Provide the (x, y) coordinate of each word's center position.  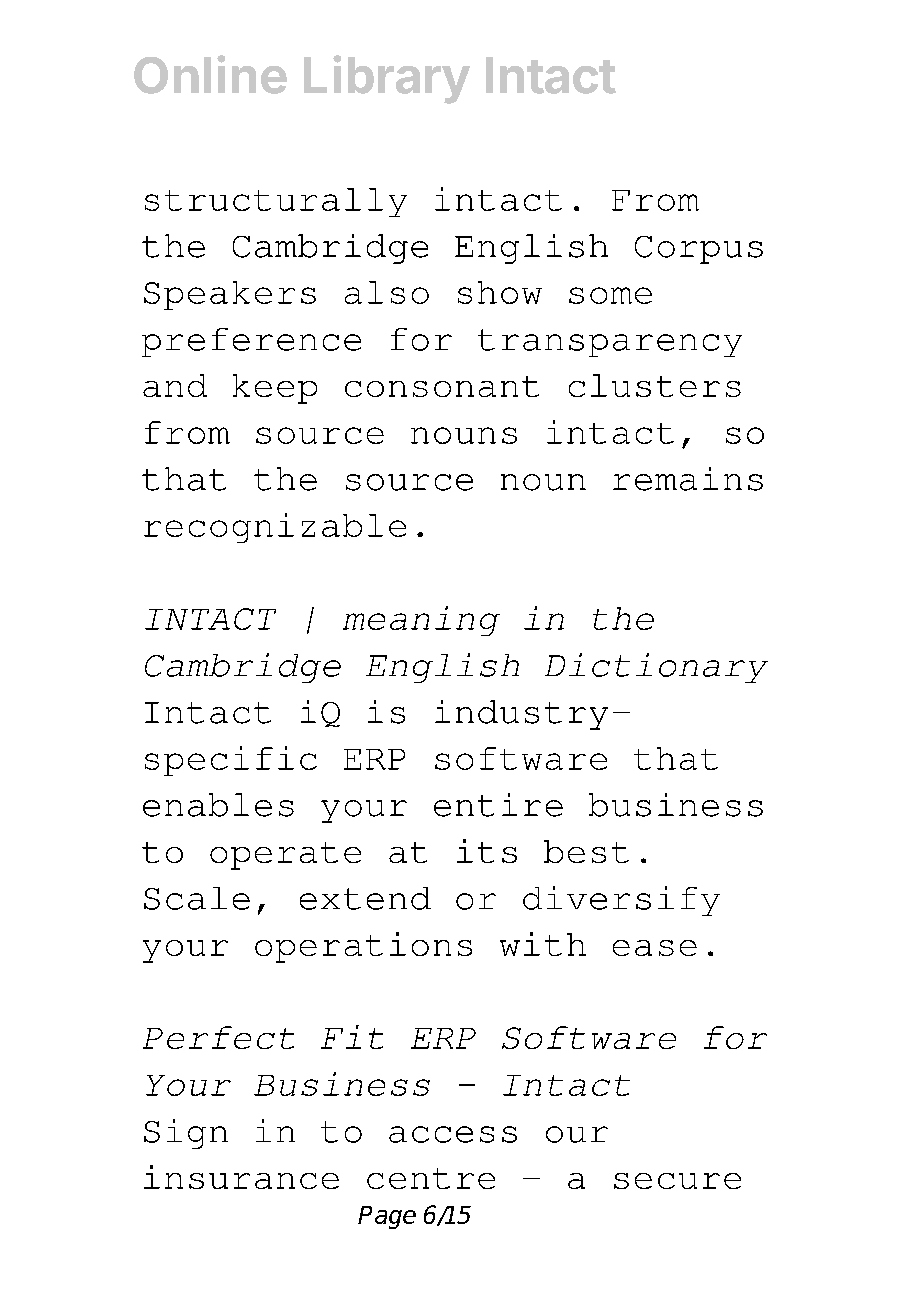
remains (688, 479)
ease (655, 948)
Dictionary (656, 668)
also (387, 292)
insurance (241, 1177)
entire (498, 805)
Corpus (699, 250)
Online (210, 74)
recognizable (275, 528)
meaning (421, 621)
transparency (610, 343)
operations (363, 947)
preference (251, 342)
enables (218, 805)
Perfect (218, 1037)
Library (387, 79)
